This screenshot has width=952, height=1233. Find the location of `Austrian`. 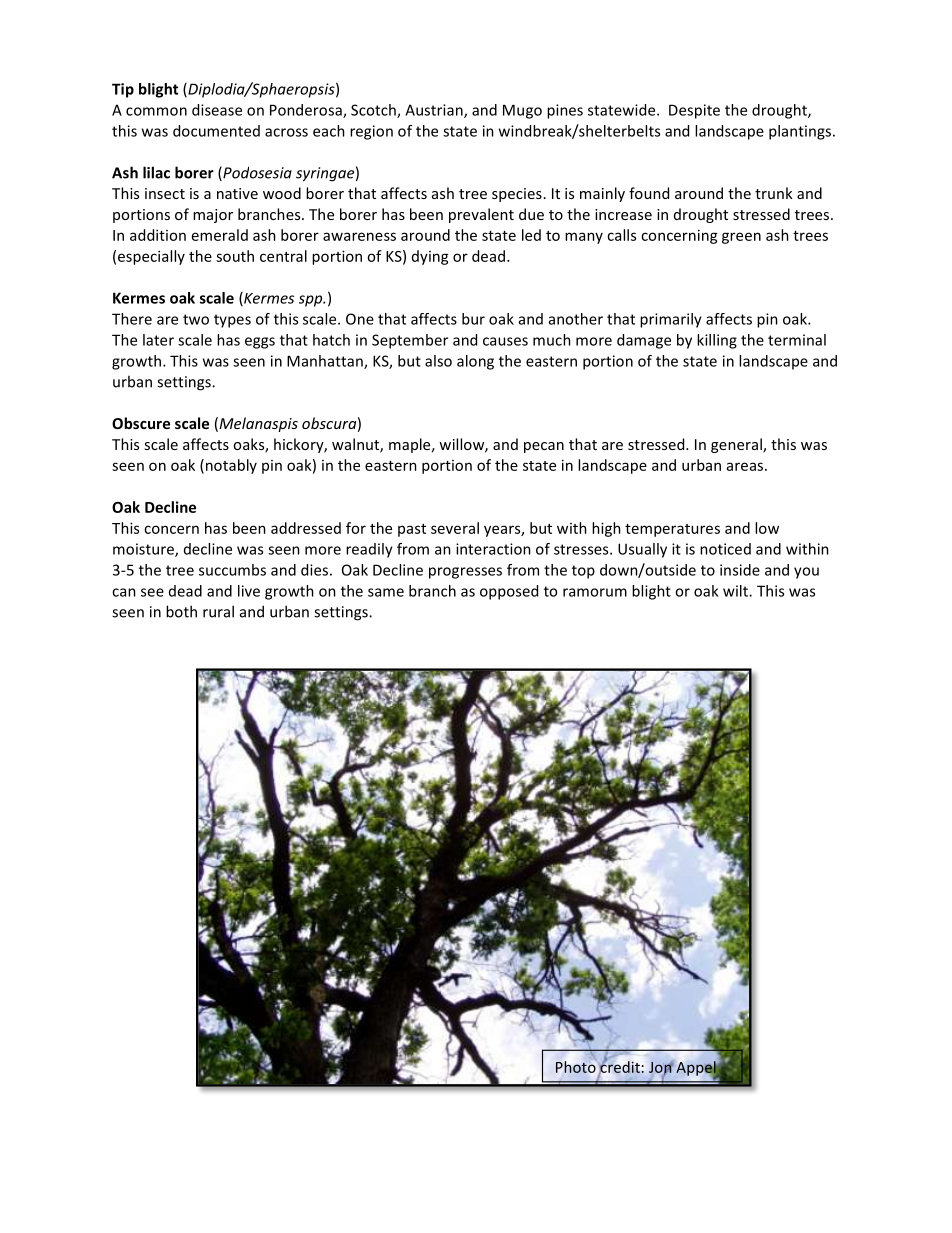

Austrian is located at coordinates (435, 111).
